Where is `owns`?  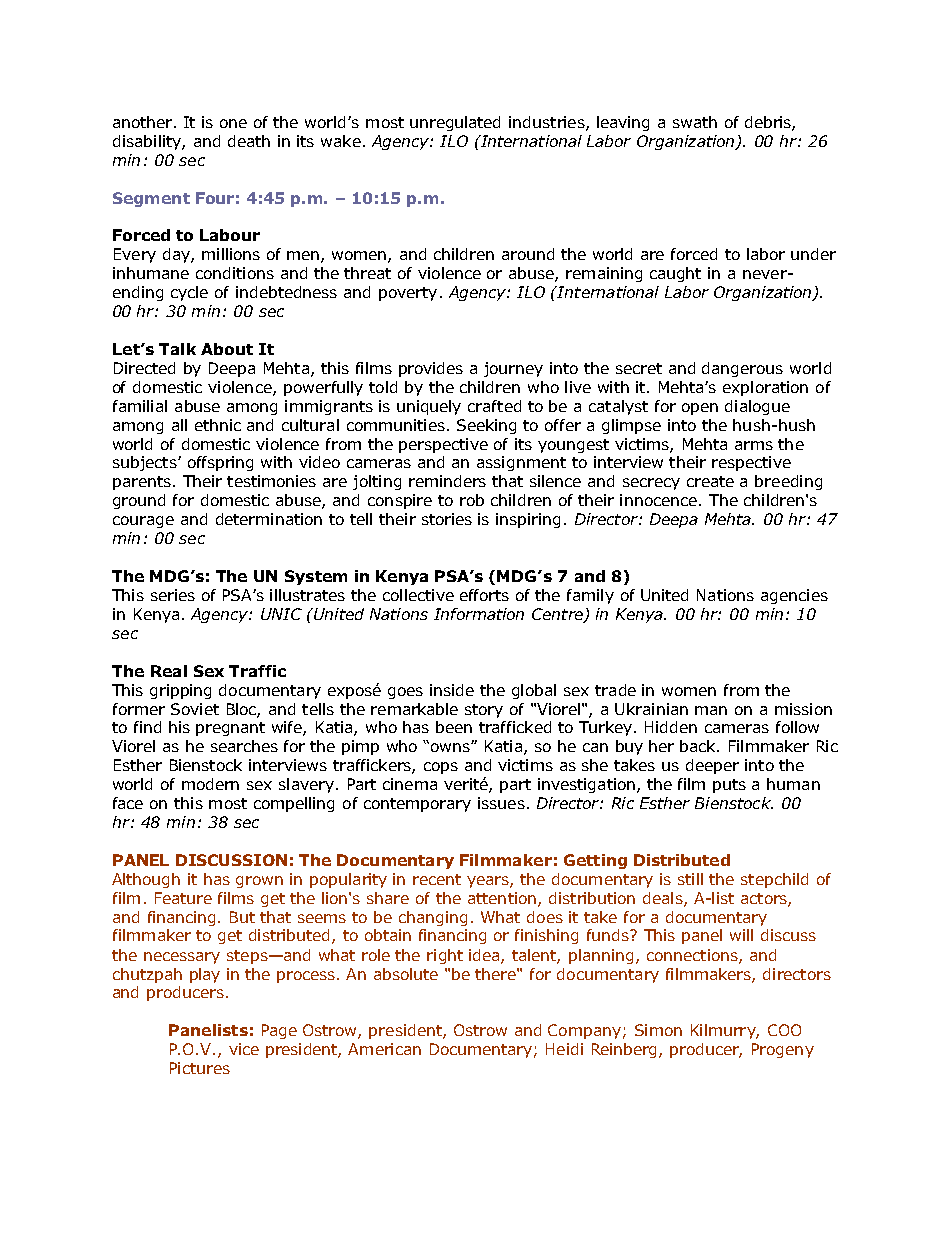
owns is located at coordinates (451, 747).
